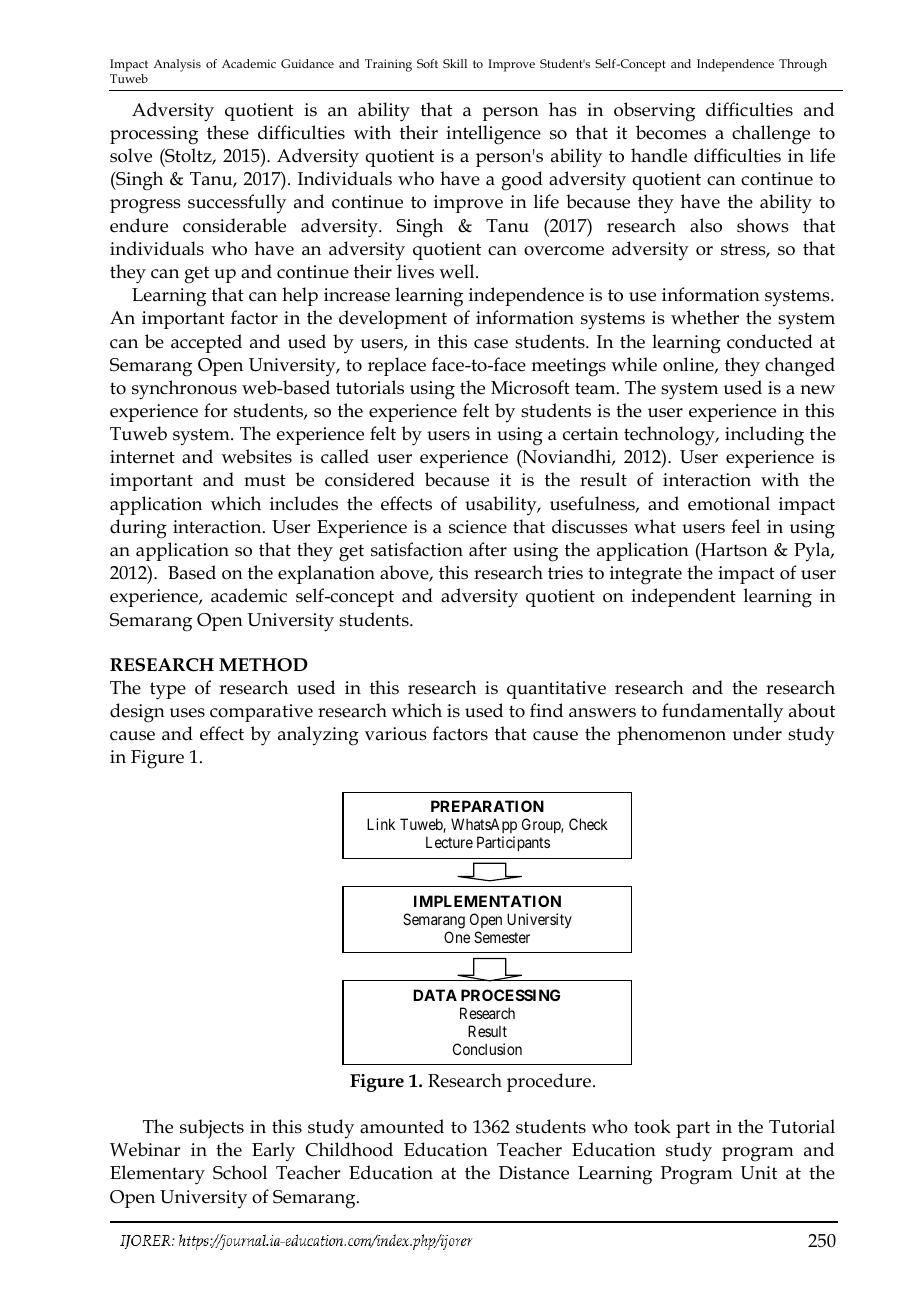 This screenshot has height=1308, width=924. I want to click on science, so click(478, 527).
